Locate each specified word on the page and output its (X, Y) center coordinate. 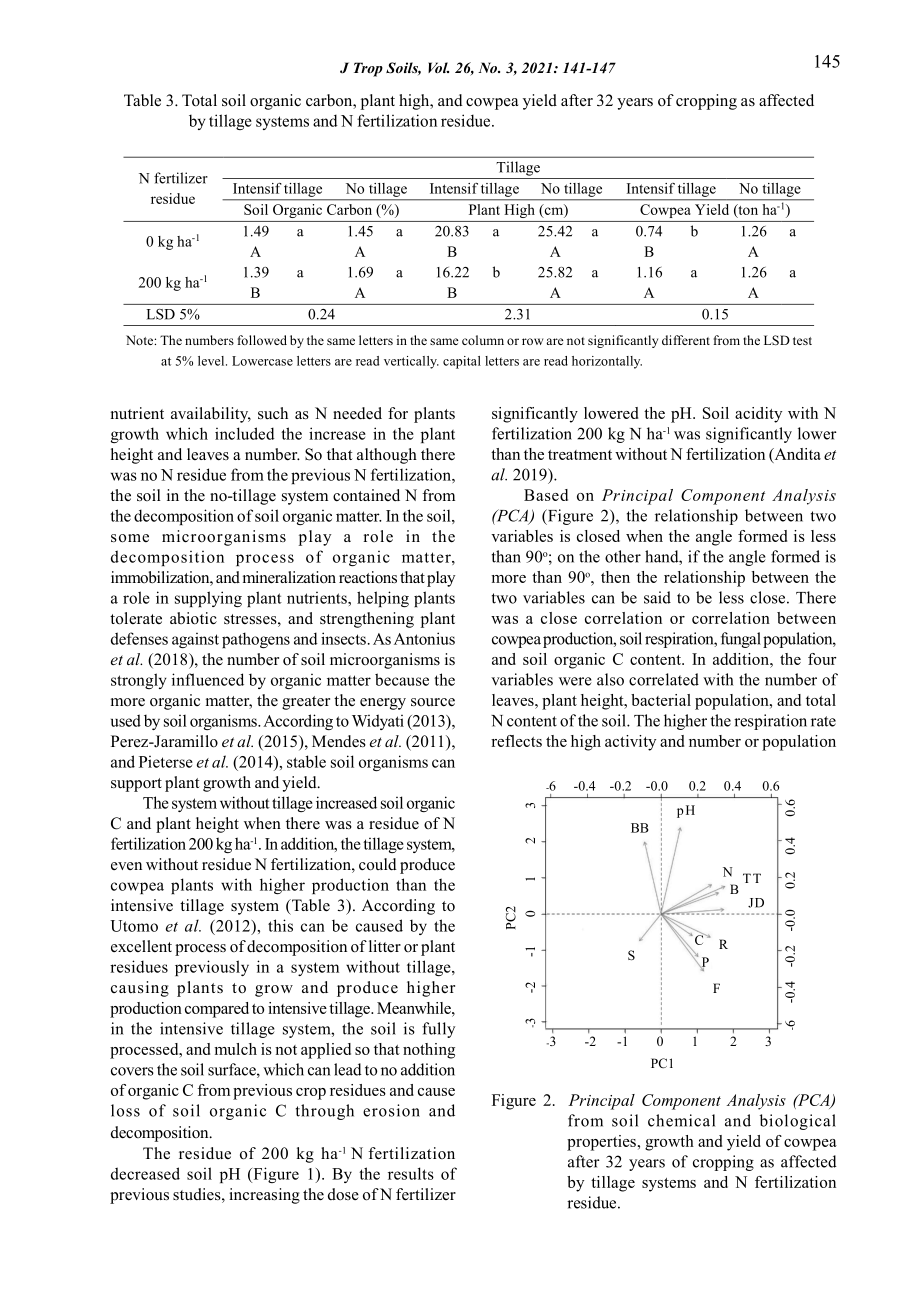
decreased (145, 1173)
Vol (438, 67)
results (411, 1173)
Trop (368, 69)
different (686, 340)
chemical (681, 1120)
